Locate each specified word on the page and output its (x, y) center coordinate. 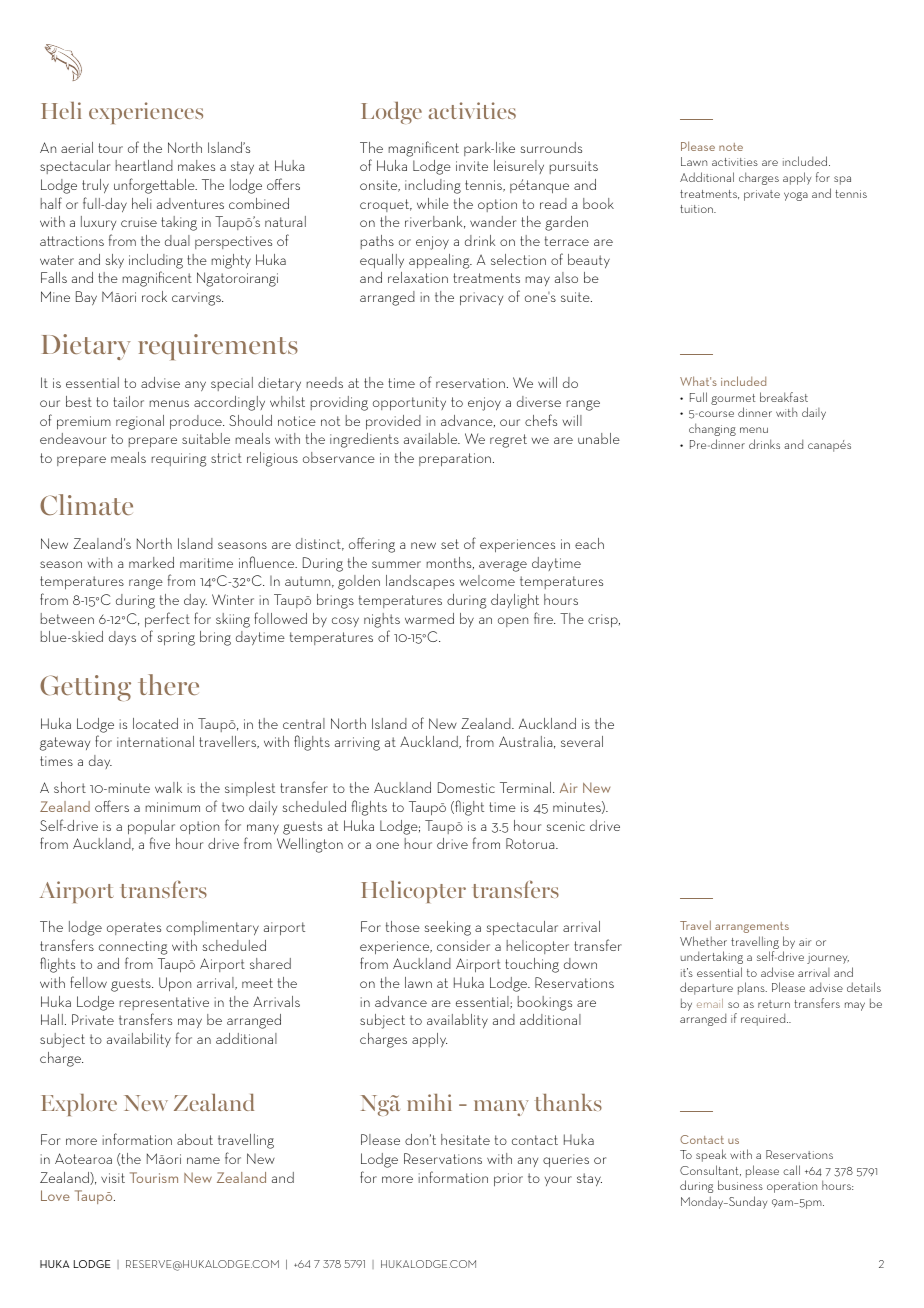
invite (472, 166)
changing (712, 429)
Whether (703, 941)
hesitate (465, 1139)
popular (151, 827)
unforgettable (155, 186)
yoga (796, 196)
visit (113, 1178)
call (791, 1170)
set (450, 544)
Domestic (466, 787)
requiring (179, 460)
